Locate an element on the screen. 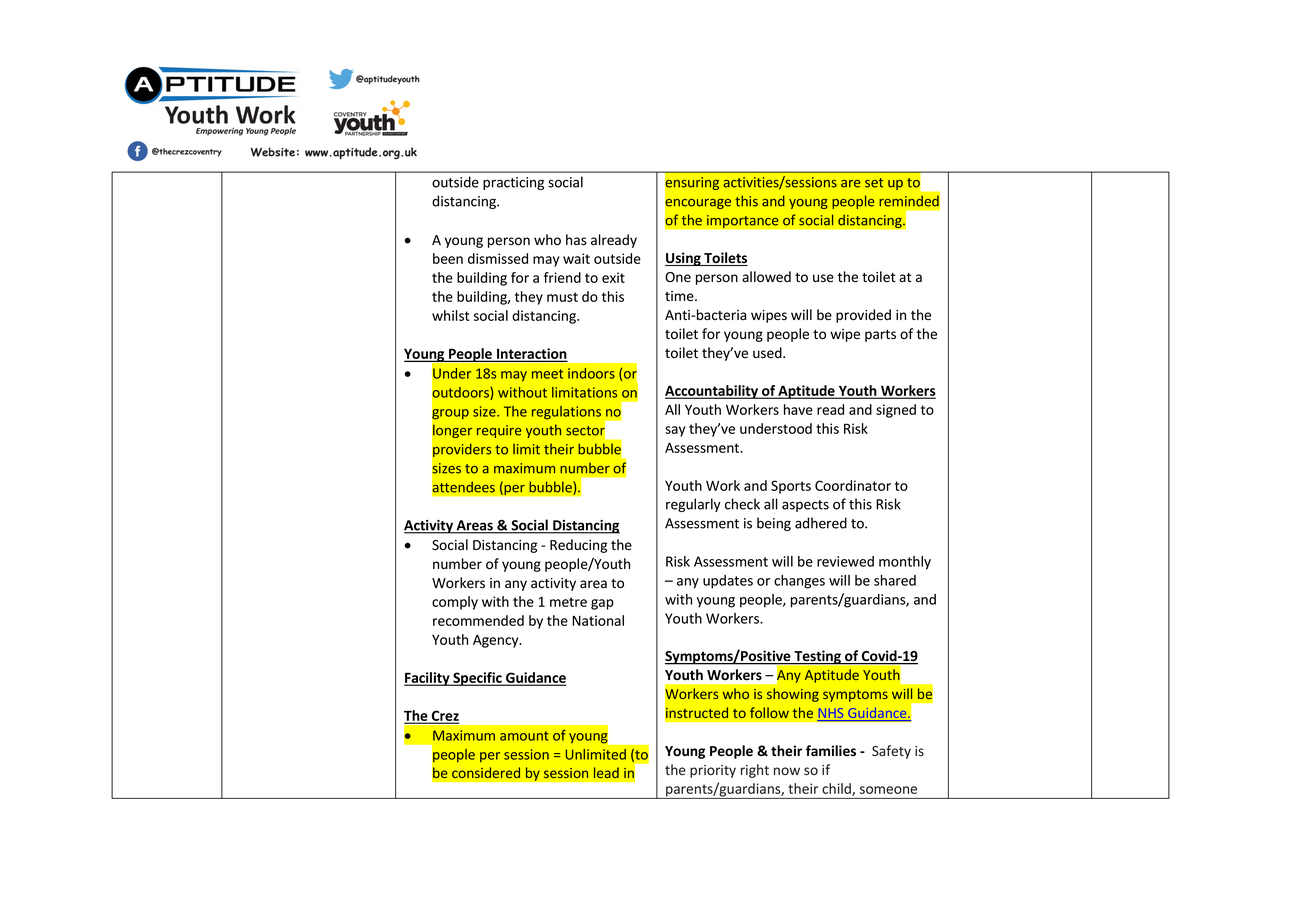 The width and height of the screenshot is (1308, 924). reviewed is located at coordinates (845, 561).
